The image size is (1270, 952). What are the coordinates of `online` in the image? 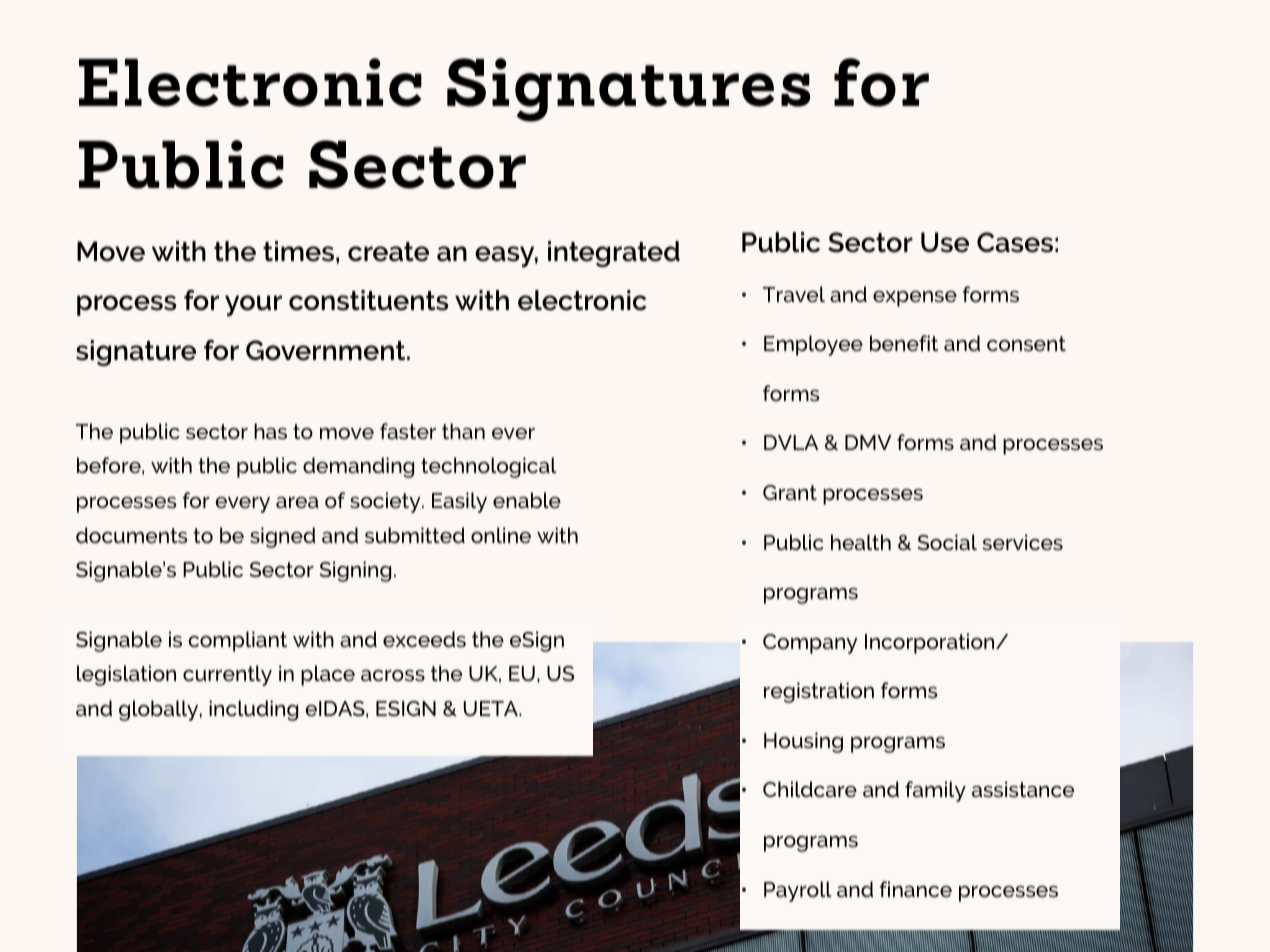 It's located at (501, 535).
